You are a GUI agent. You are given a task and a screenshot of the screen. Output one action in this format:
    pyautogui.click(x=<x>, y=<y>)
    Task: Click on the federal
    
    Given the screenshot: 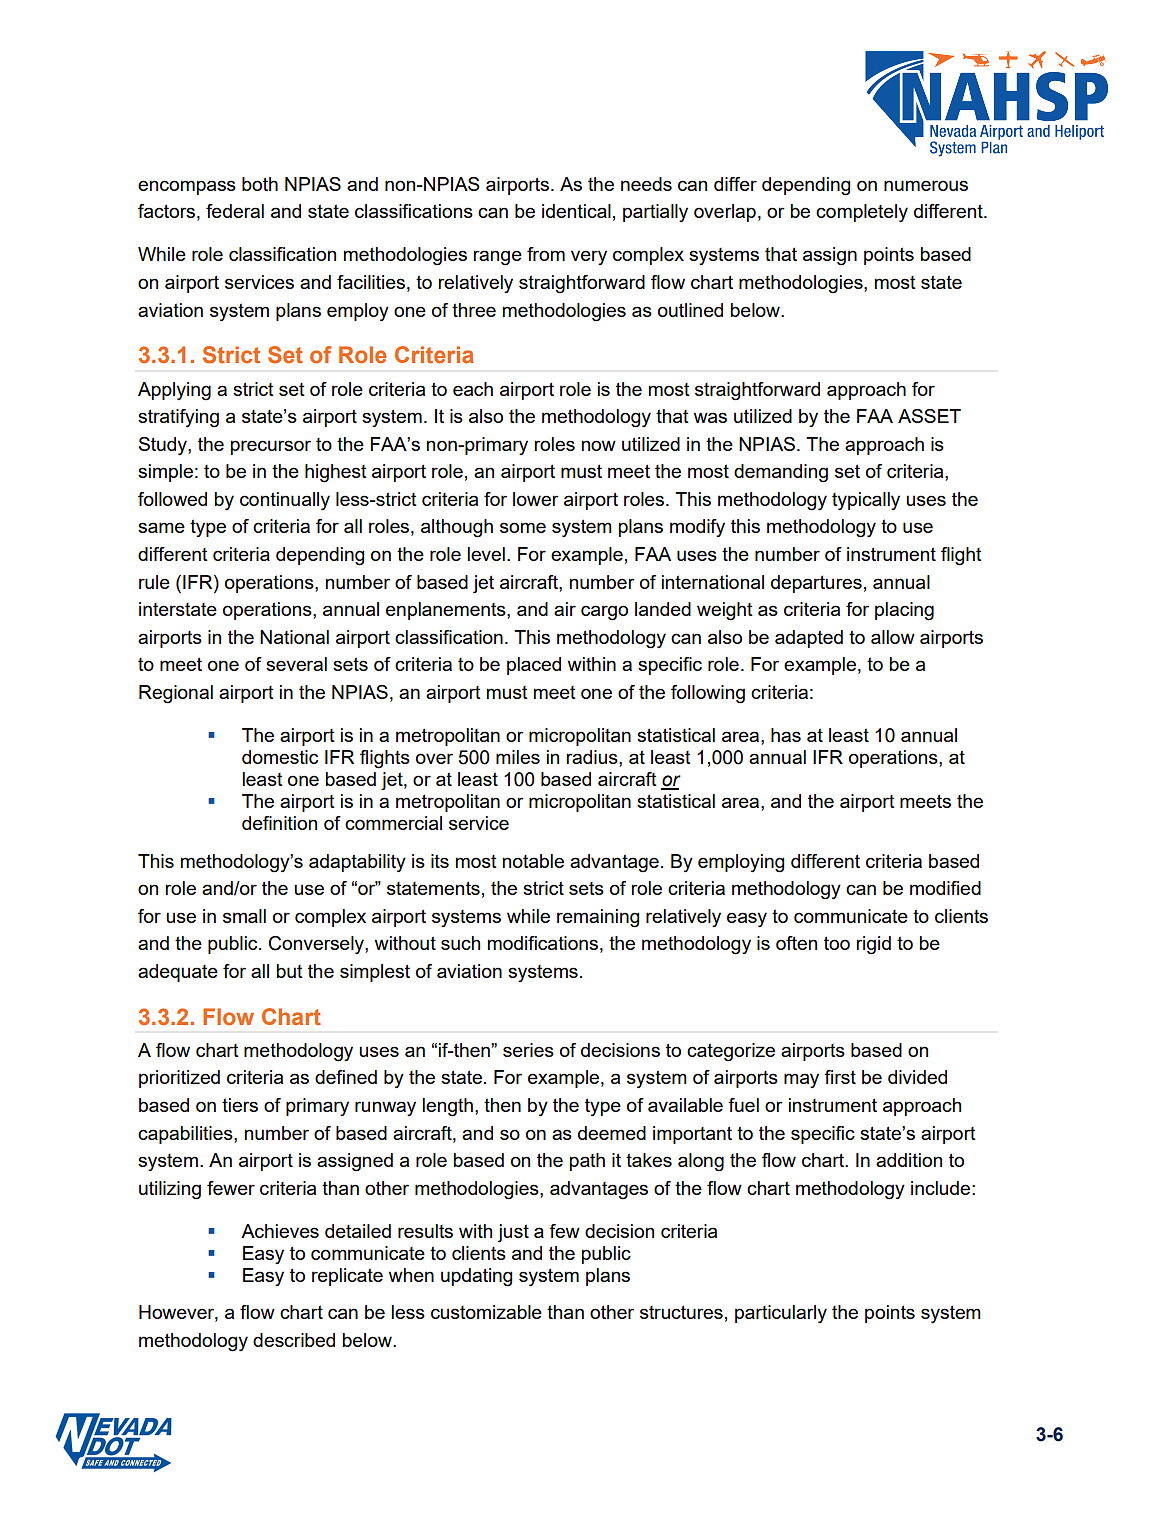 What is the action you would take?
    pyautogui.click(x=235, y=211)
